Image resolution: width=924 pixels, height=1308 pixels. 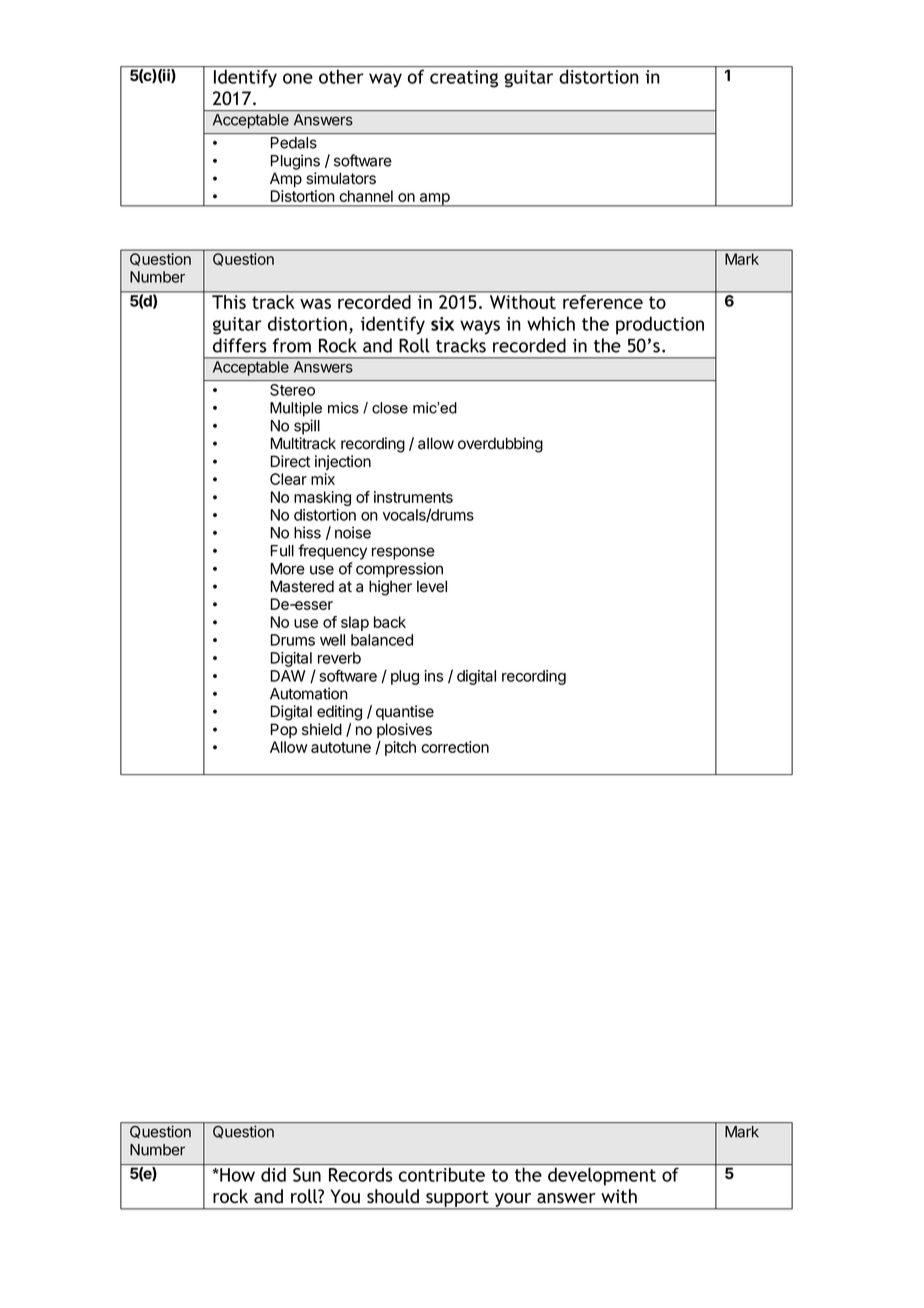 I want to click on contribute, so click(x=442, y=1174).
